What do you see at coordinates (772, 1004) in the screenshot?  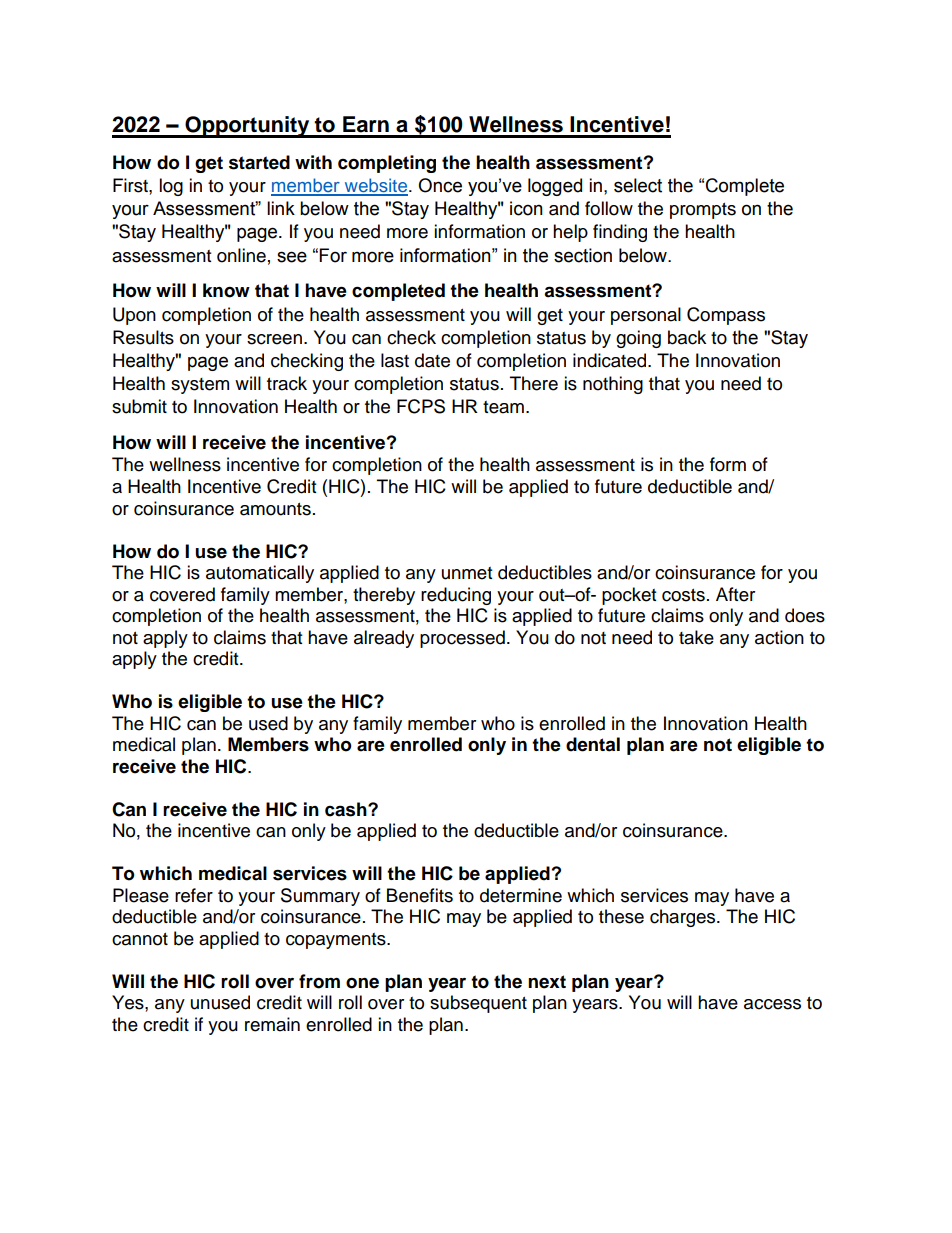 I see `access` at bounding box center [772, 1004].
